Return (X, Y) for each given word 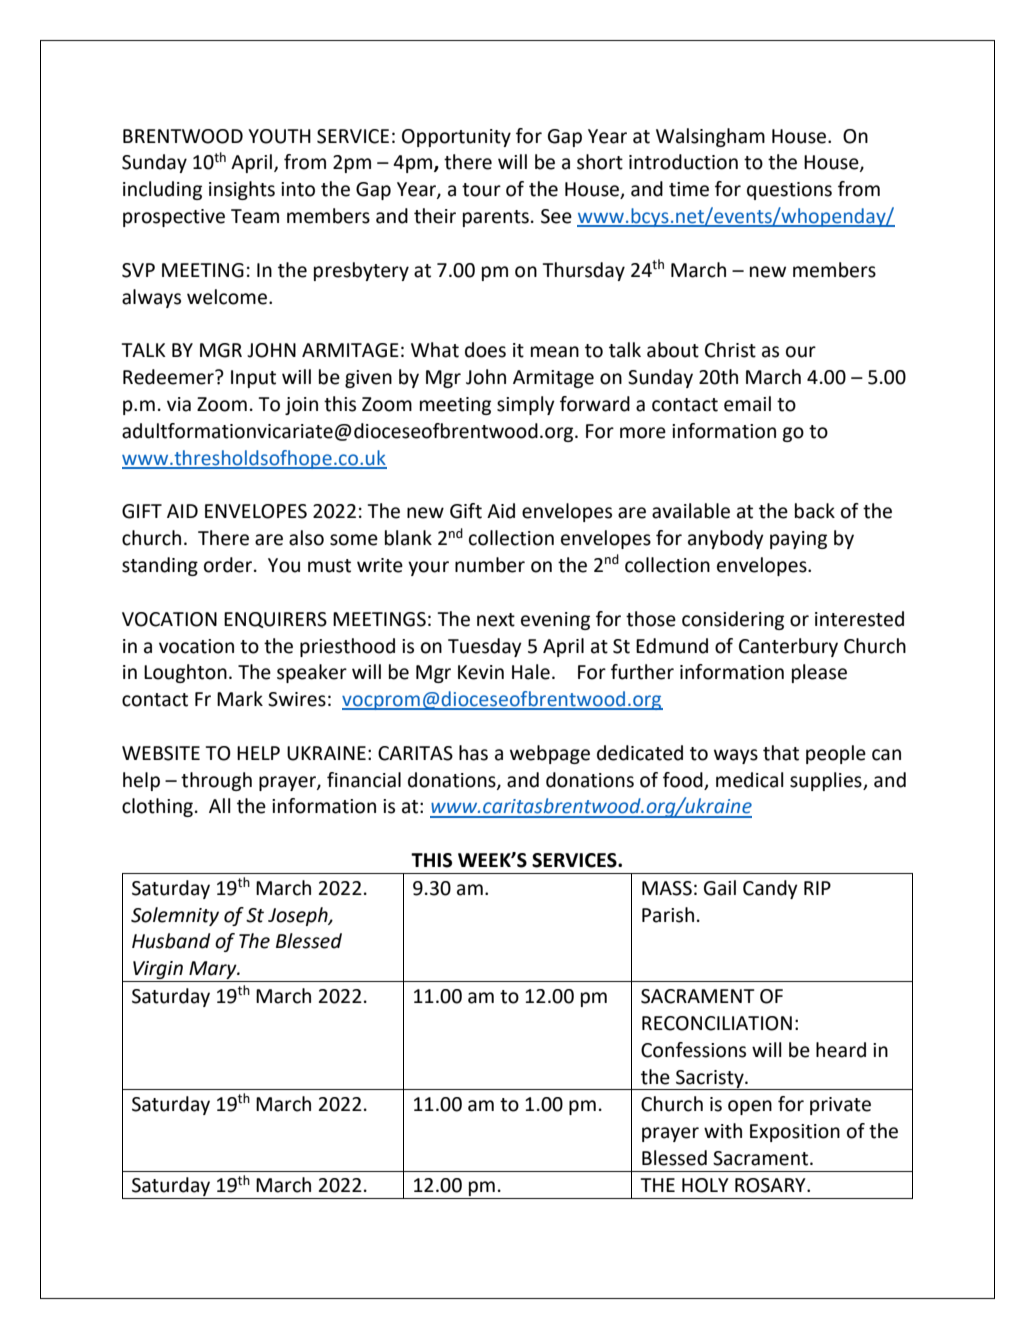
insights (242, 190)
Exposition (795, 1133)
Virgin (158, 971)
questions (789, 191)
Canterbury (788, 647)
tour (481, 190)
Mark (240, 699)
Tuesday (485, 647)
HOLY (705, 1185)
